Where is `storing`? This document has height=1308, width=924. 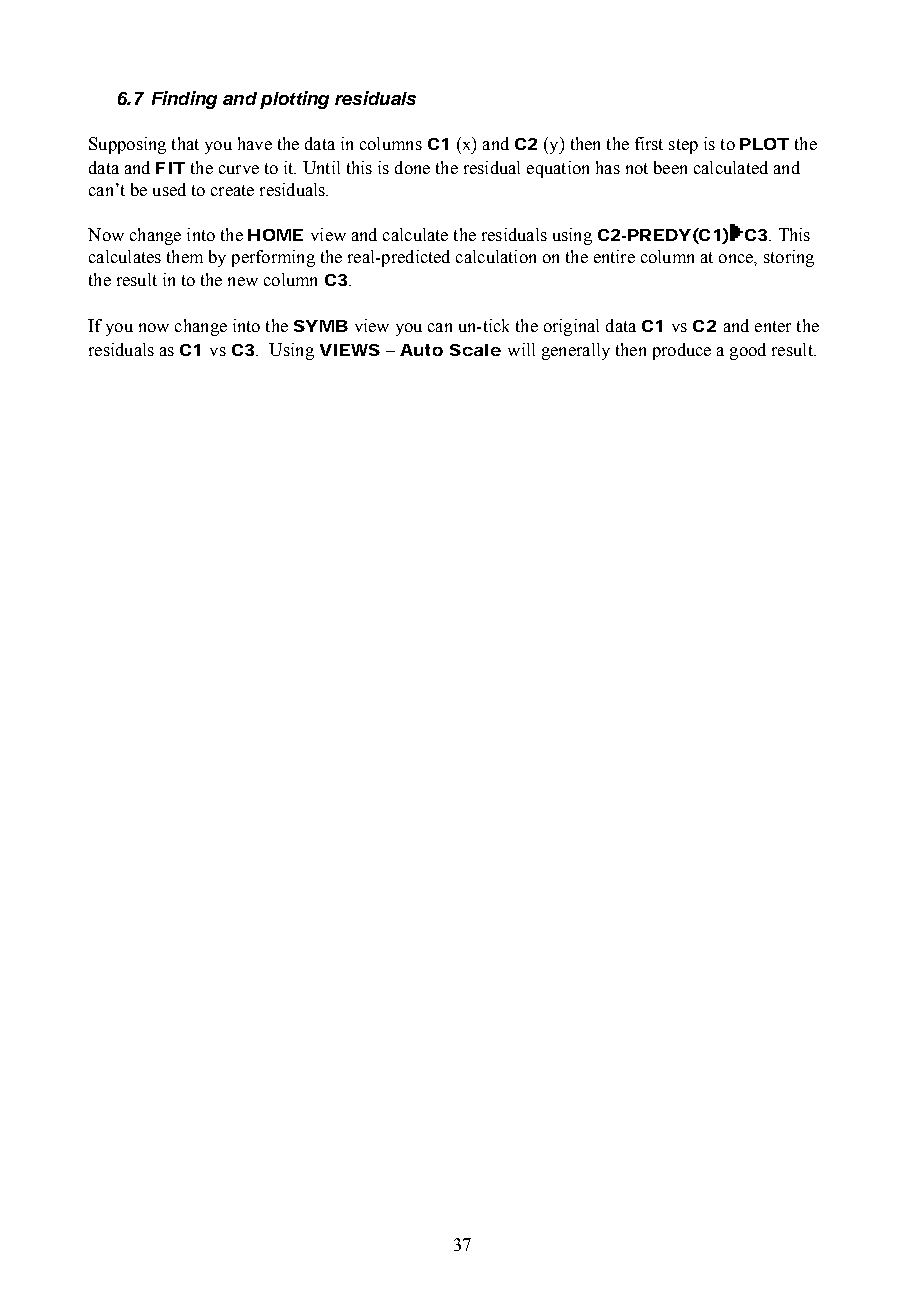
storing is located at coordinates (789, 258).
